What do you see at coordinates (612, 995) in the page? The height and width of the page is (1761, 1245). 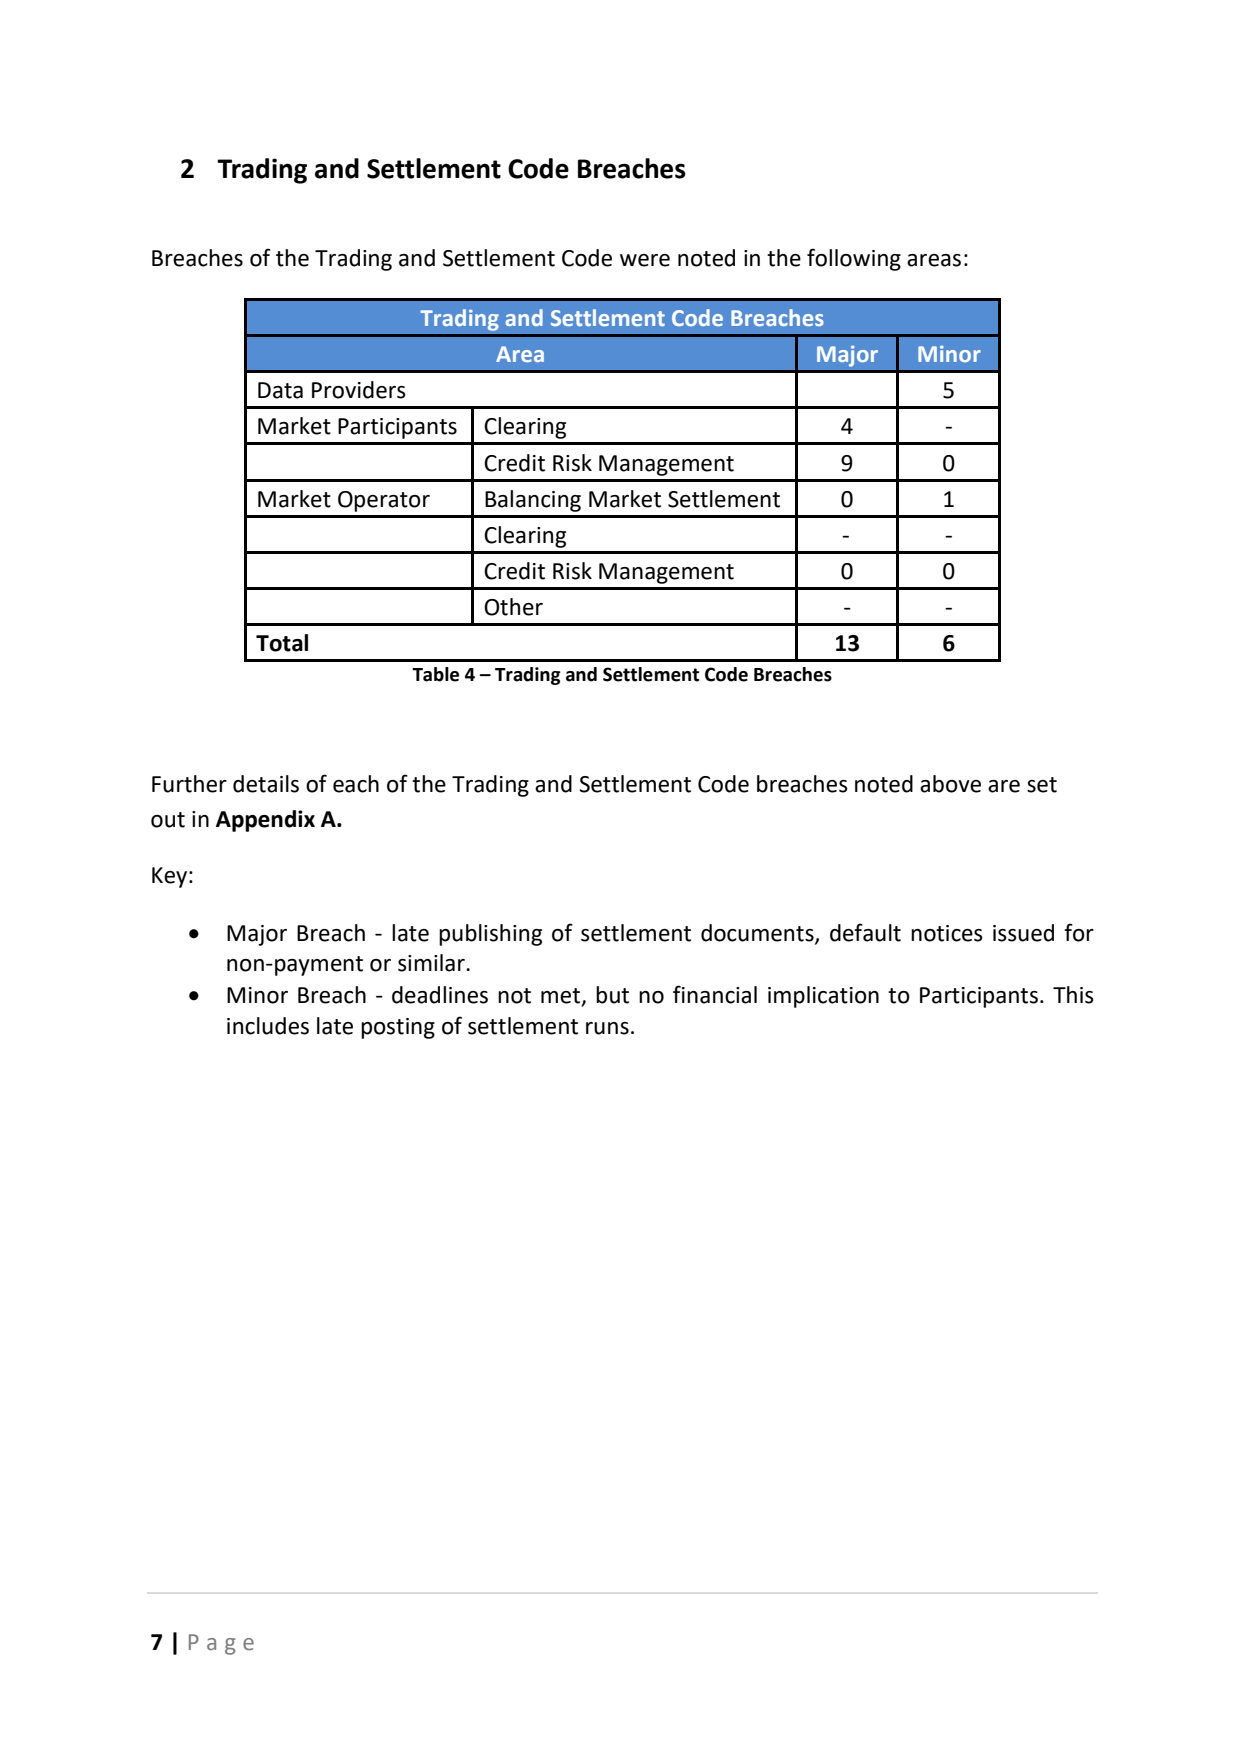 I see `but` at bounding box center [612, 995].
